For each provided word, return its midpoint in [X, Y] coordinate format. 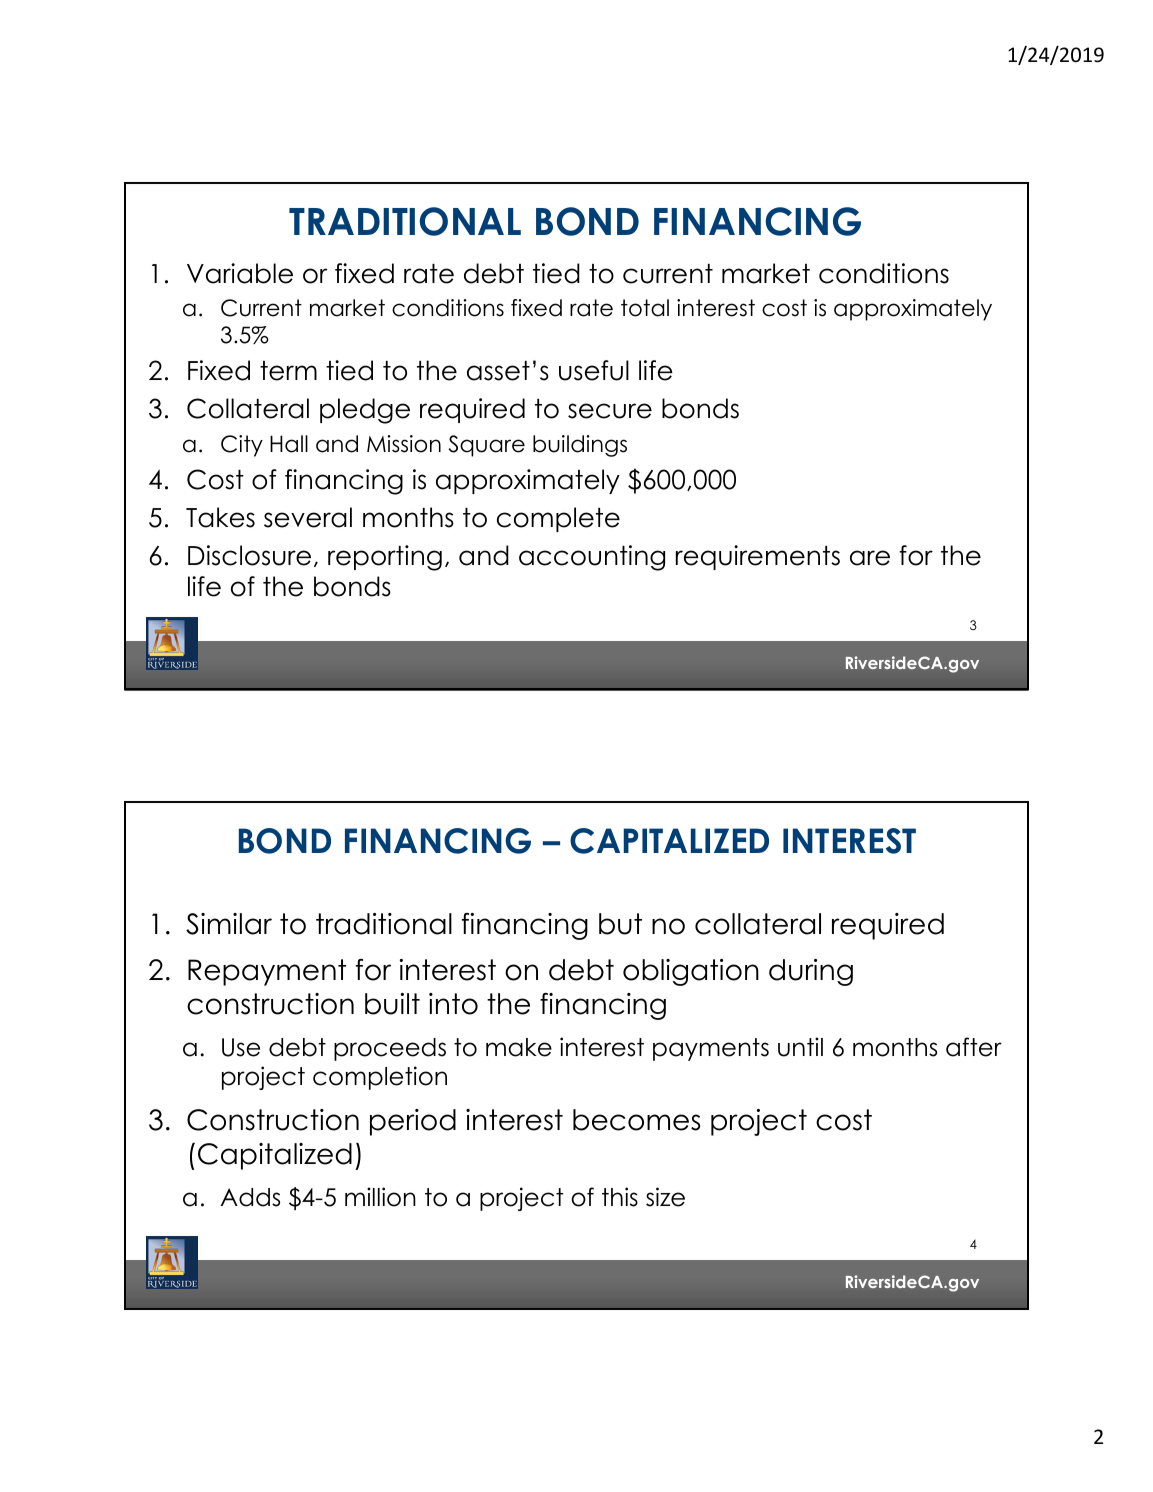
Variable [240, 273]
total [645, 308]
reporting [385, 558]
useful [594, 370]
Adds [250, 1197]
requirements [758, 557]
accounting [592, 558]
